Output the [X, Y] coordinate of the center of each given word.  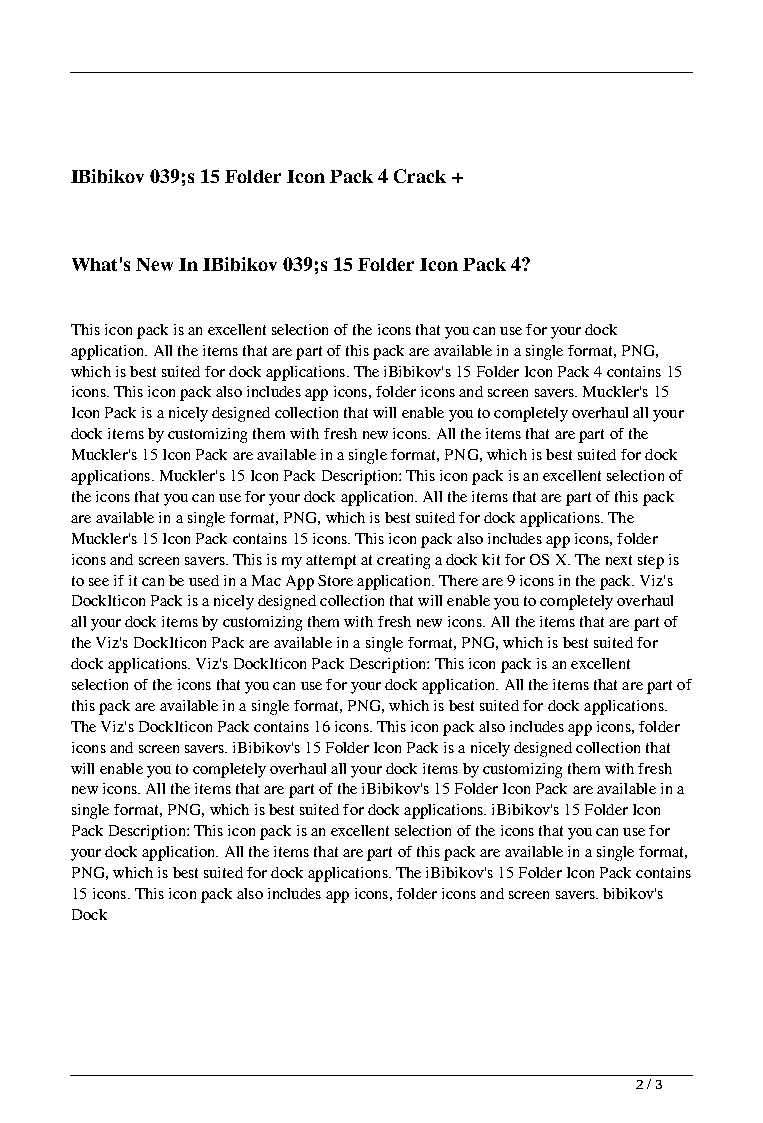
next [619, 560]
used [204, 580]
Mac [266, 580]
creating [403, 561]
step [651, 562]
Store [335, 580]
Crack [420, 176]
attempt [331, 562]
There [458, 580]
